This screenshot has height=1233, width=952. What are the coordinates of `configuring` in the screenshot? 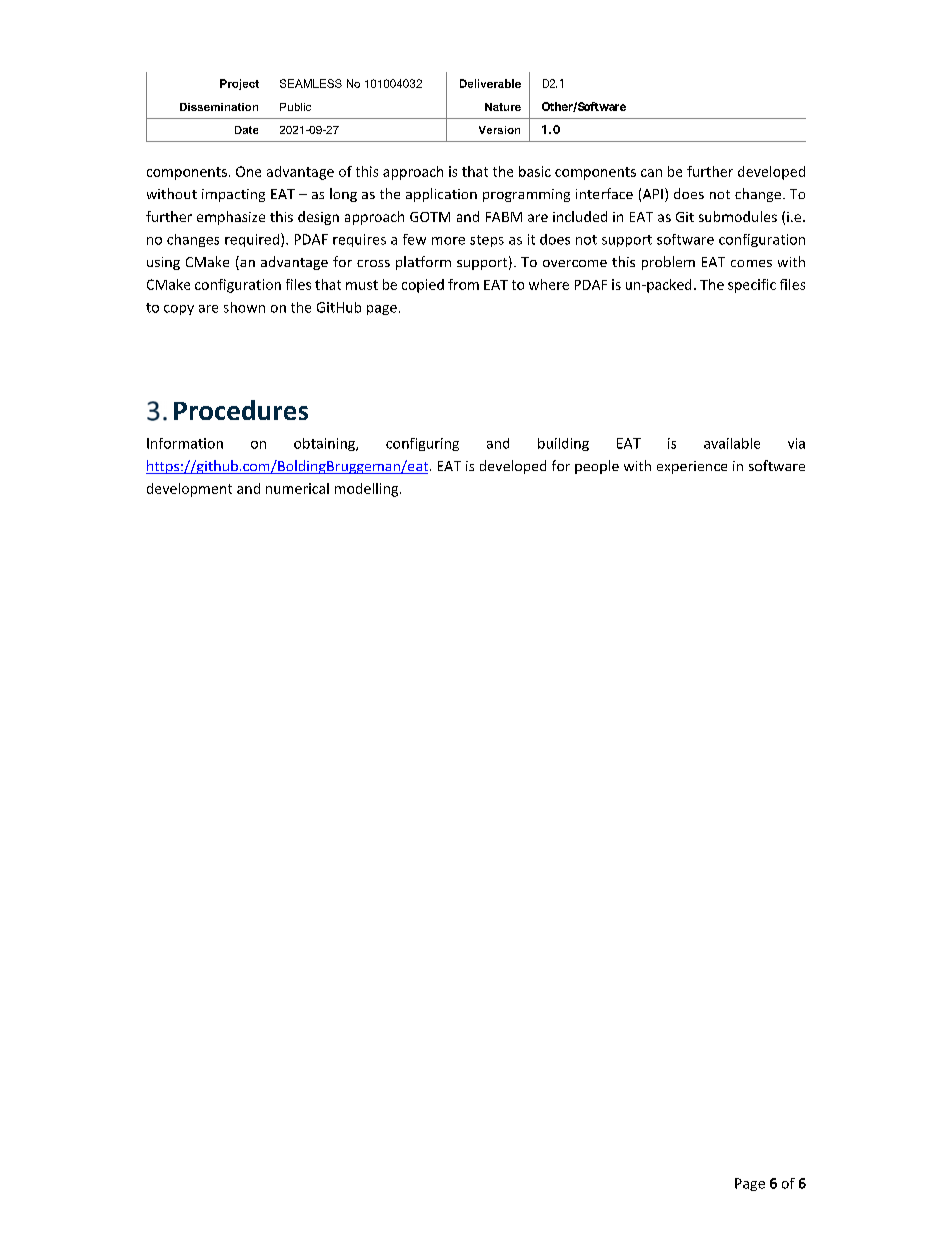 It's located at (422, 444).
